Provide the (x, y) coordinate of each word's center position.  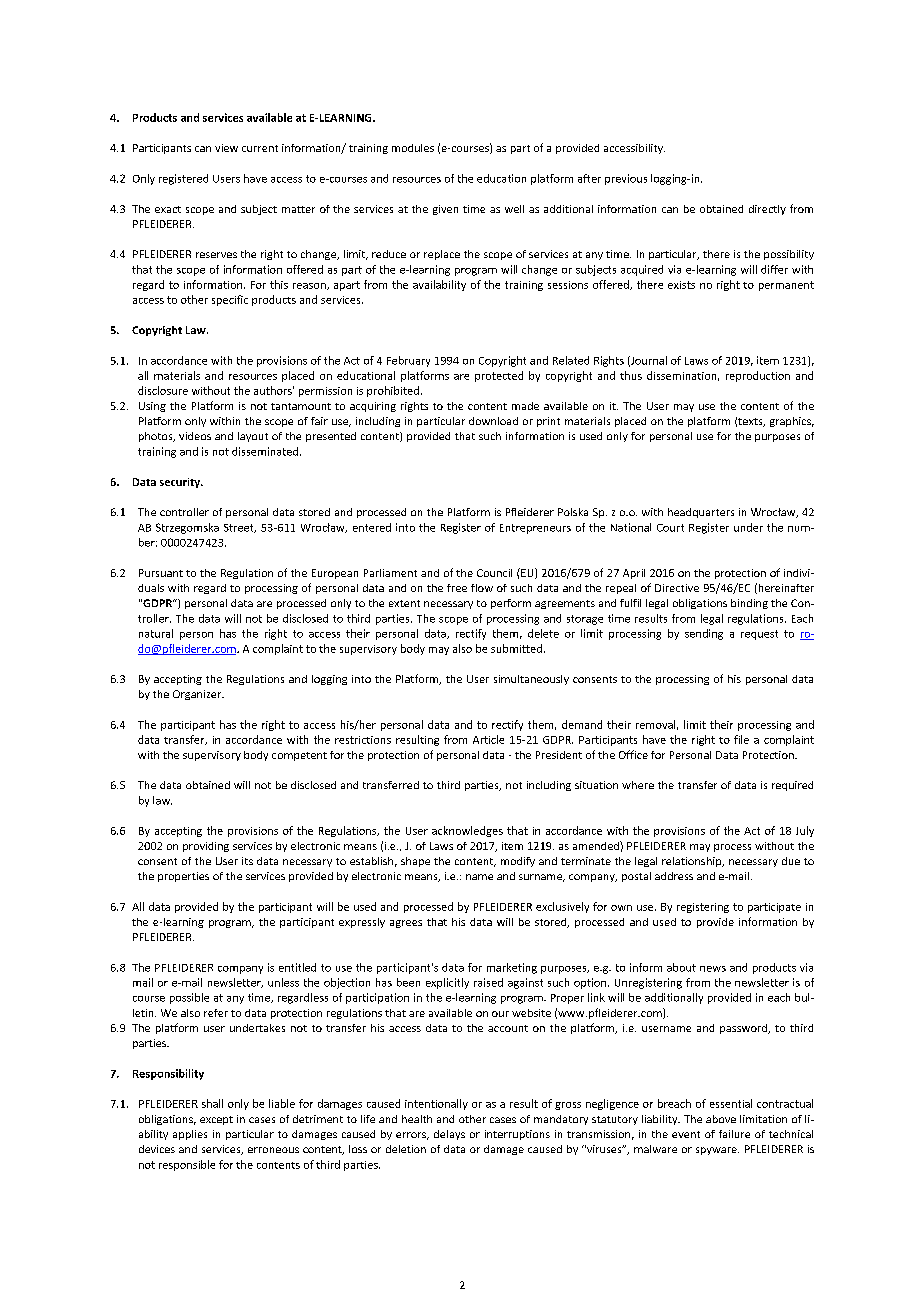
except (216, 1120)
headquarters (701, 513)
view (226, 148)
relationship (693, 862)
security (181, 483)
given (445, 210)
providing (206, 847)
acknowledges (467, 831)
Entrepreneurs (535, 529)
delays (449, 1135)
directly (767, 210)
